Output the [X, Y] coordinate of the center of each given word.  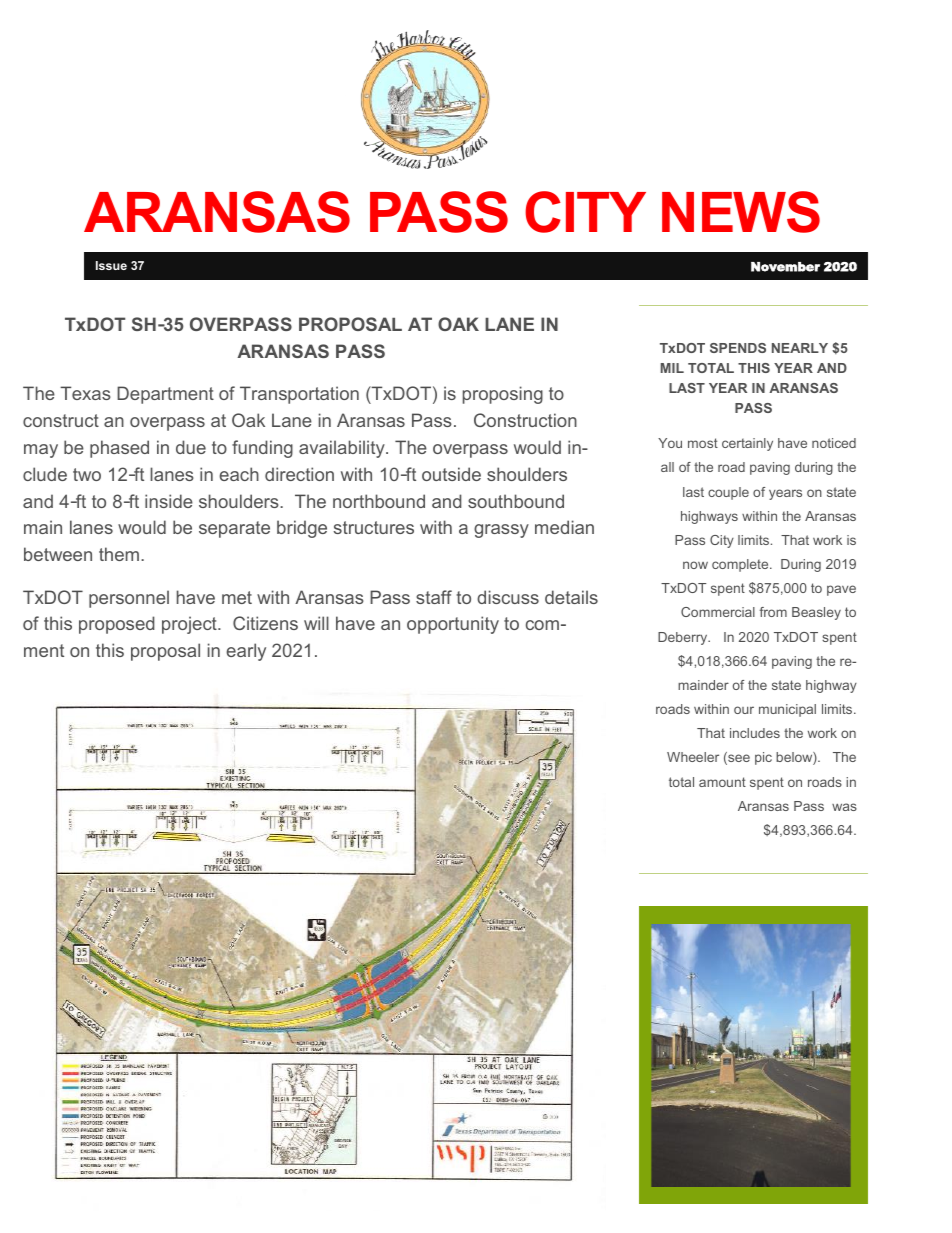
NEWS [741, 212]
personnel [129, 599]
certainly [747, 444]
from [773, 612]
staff [434, 597]
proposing [503, 395]
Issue [111, 265]
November [785, 267]
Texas [85, 393]
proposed [117, 625]
